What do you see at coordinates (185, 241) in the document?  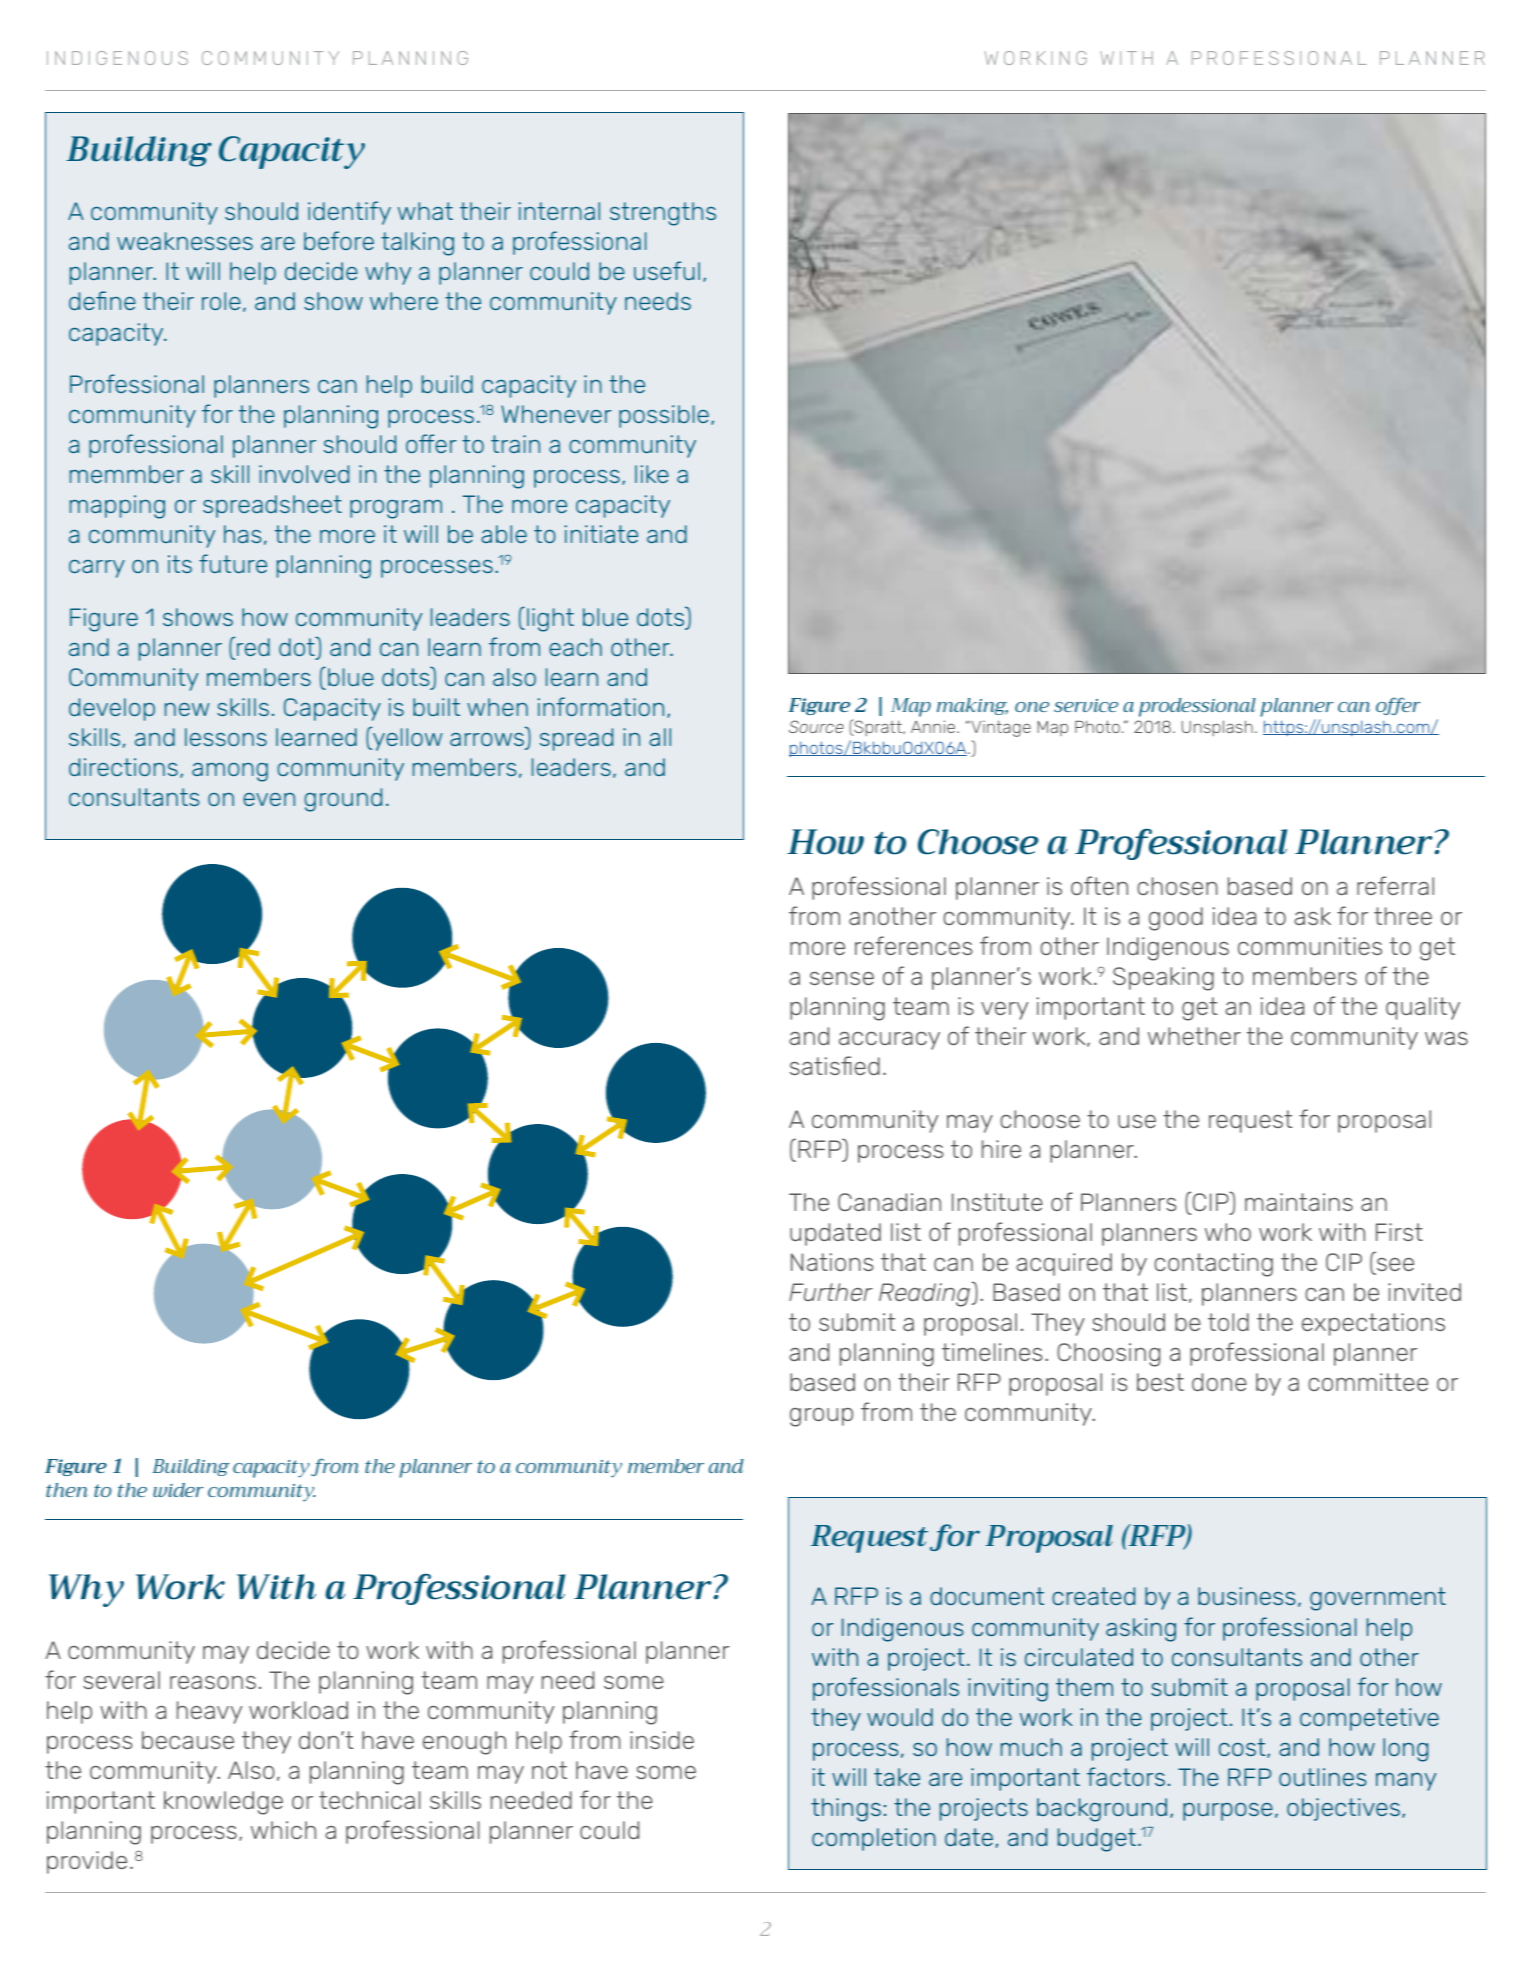 I see `weaknesses` at bounding box center [185, 241].
